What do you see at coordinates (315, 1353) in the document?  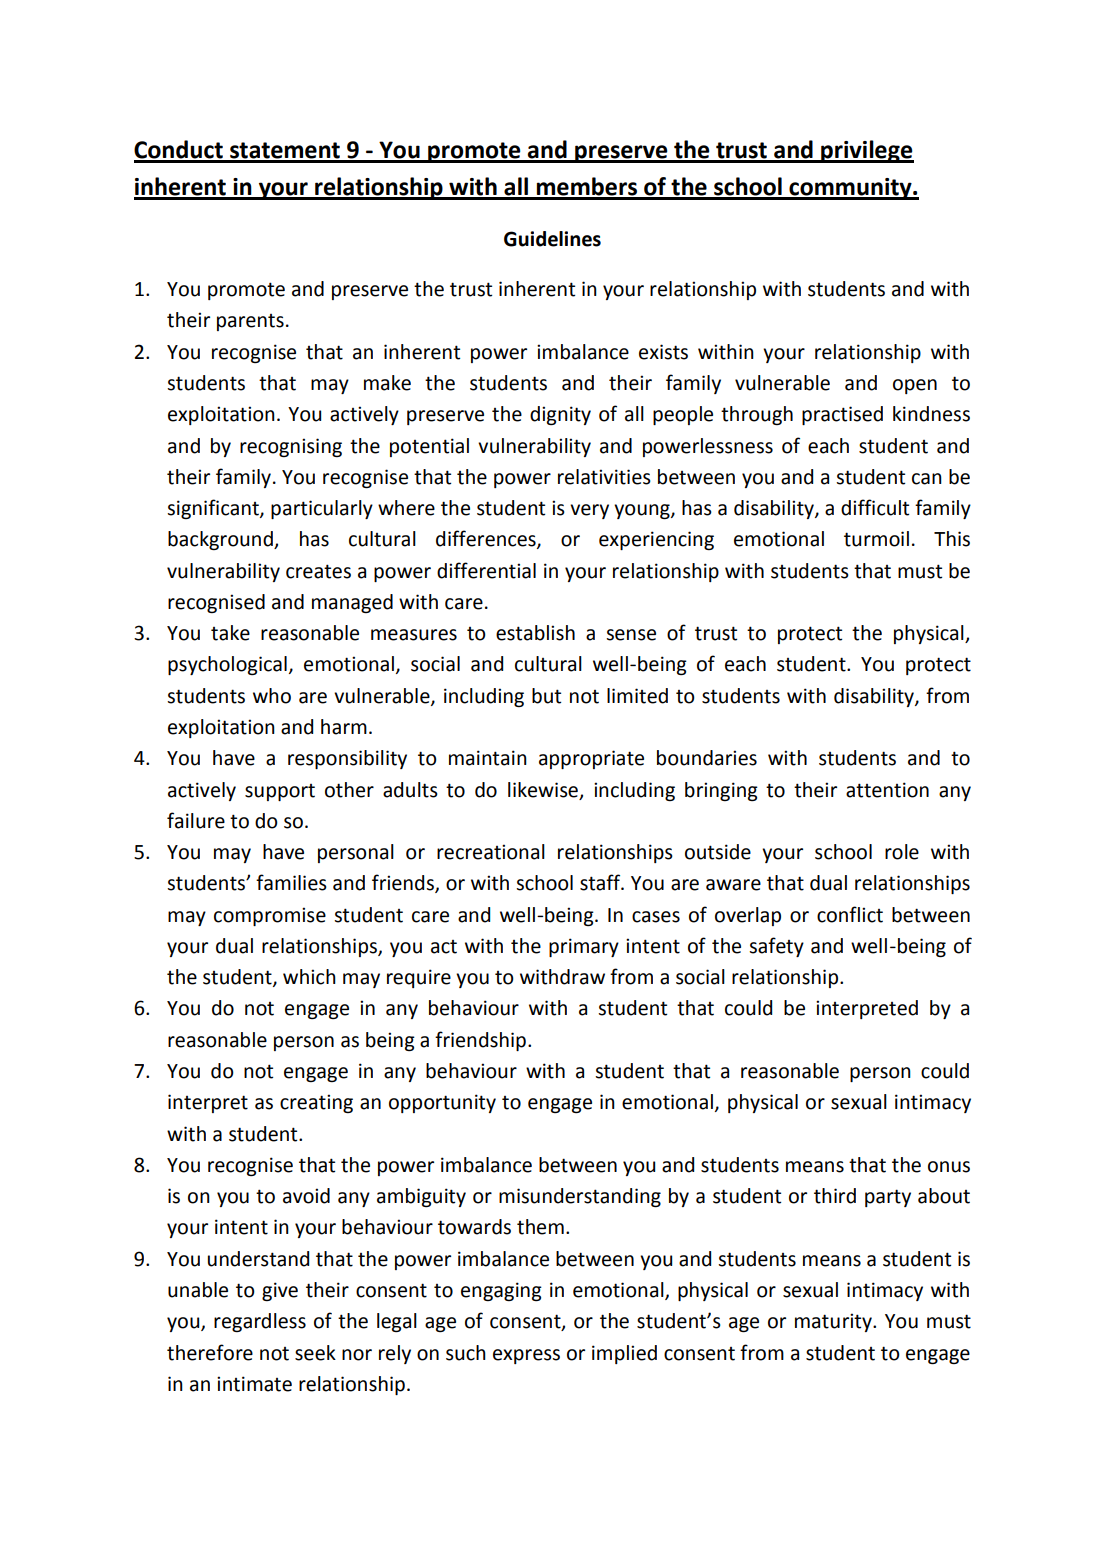 I see `seek` at bounding box center [315, 1353].
